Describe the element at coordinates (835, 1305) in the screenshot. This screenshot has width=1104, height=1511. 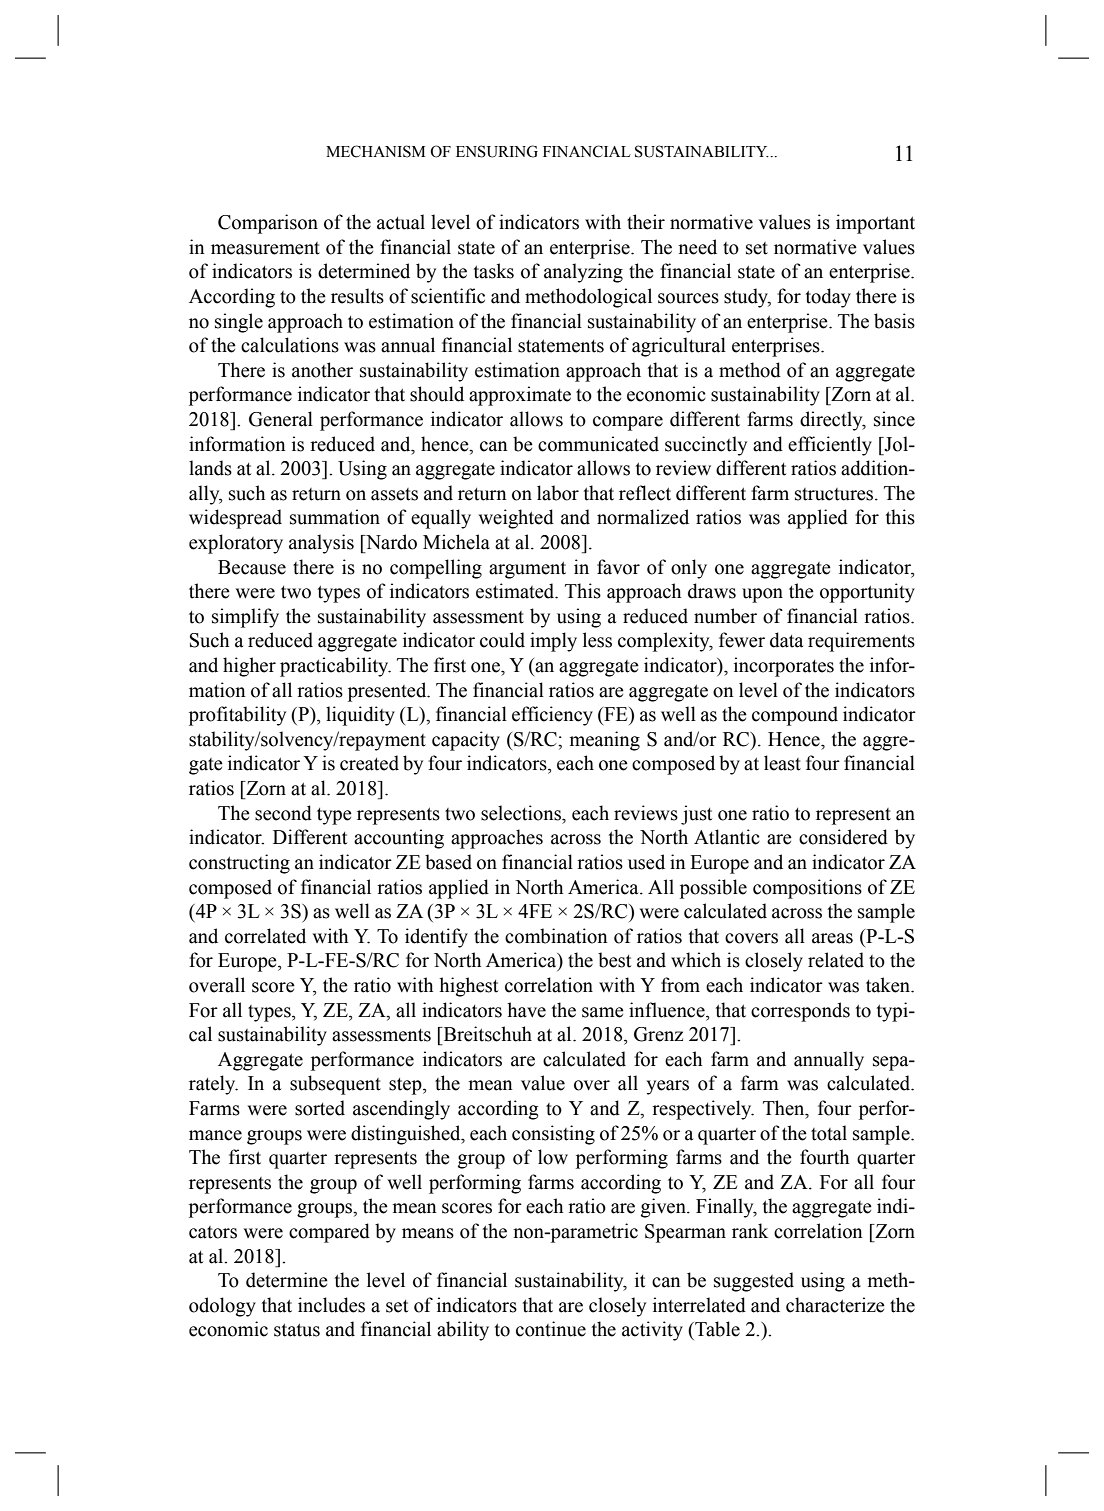
I see `characterize` at that location.
